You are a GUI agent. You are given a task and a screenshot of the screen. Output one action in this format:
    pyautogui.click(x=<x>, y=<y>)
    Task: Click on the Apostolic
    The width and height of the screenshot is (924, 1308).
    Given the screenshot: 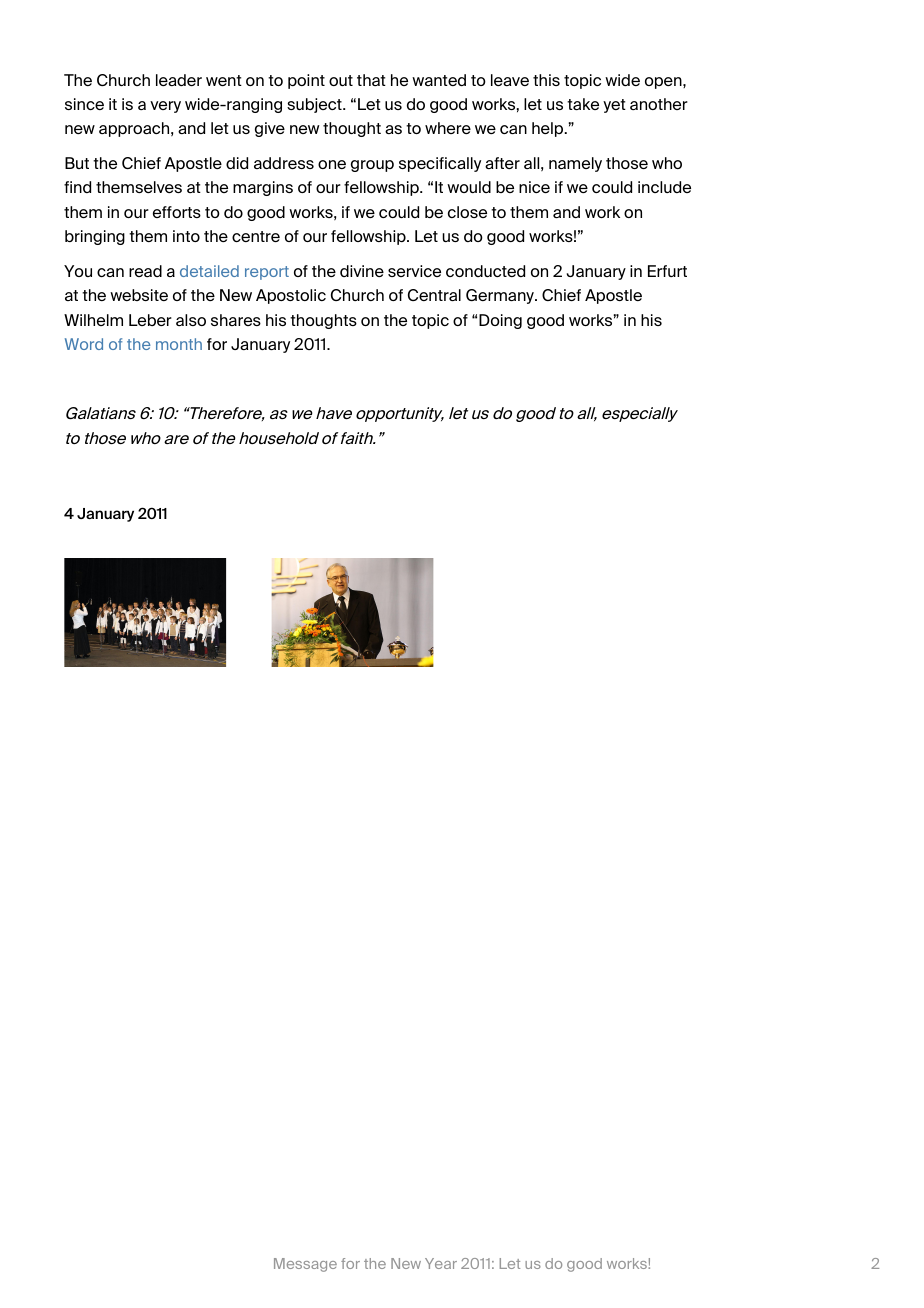 What is the action you would take?
    pyautogui.click(x=291, y=296)
